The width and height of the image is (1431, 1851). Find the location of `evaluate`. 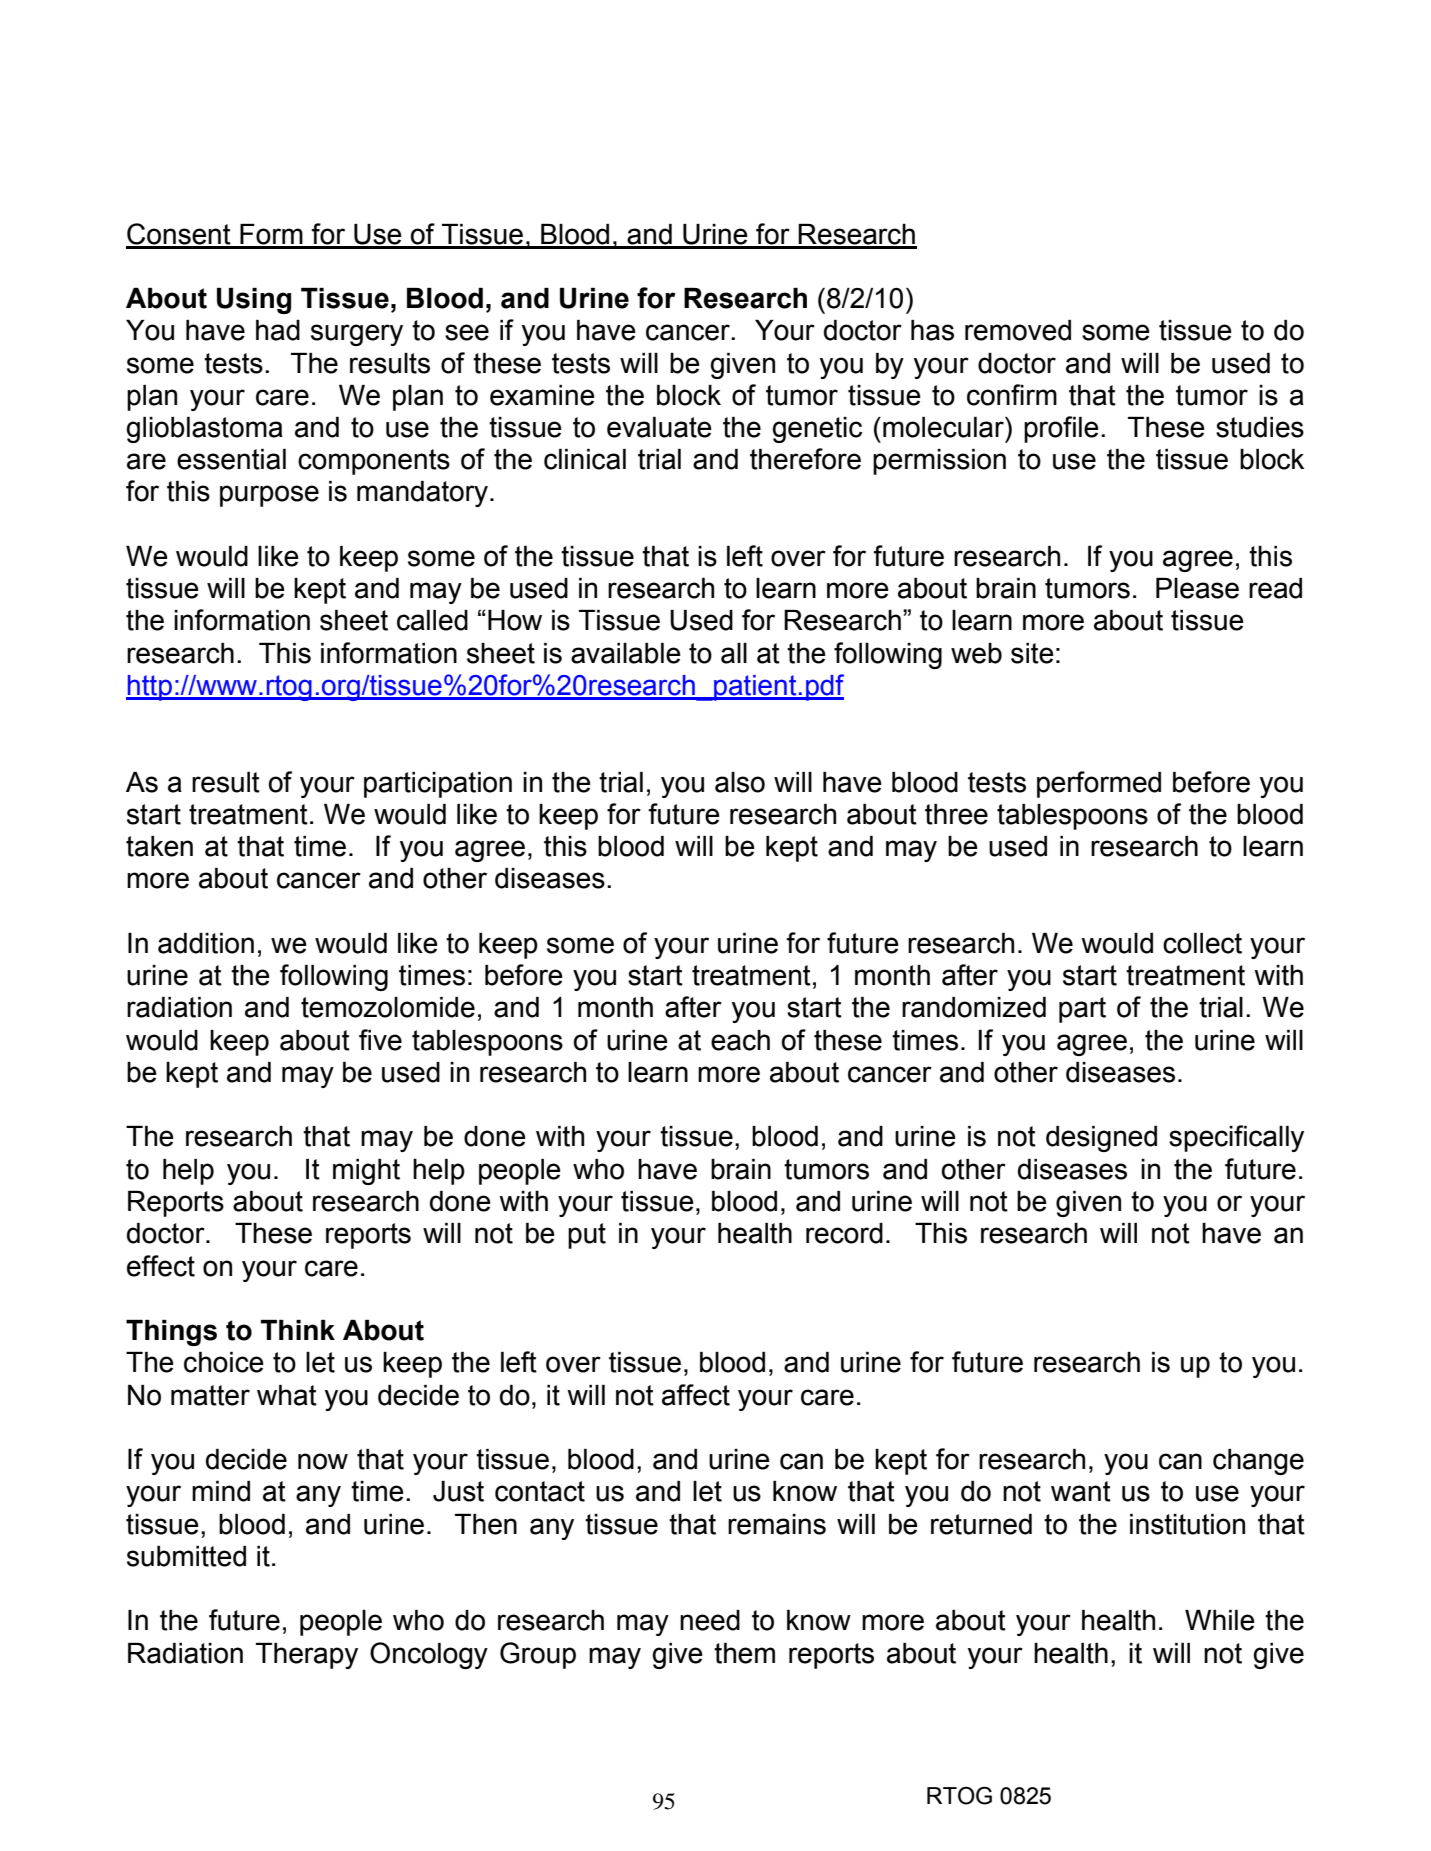

evaluate is located at coordinates (659, 427).
